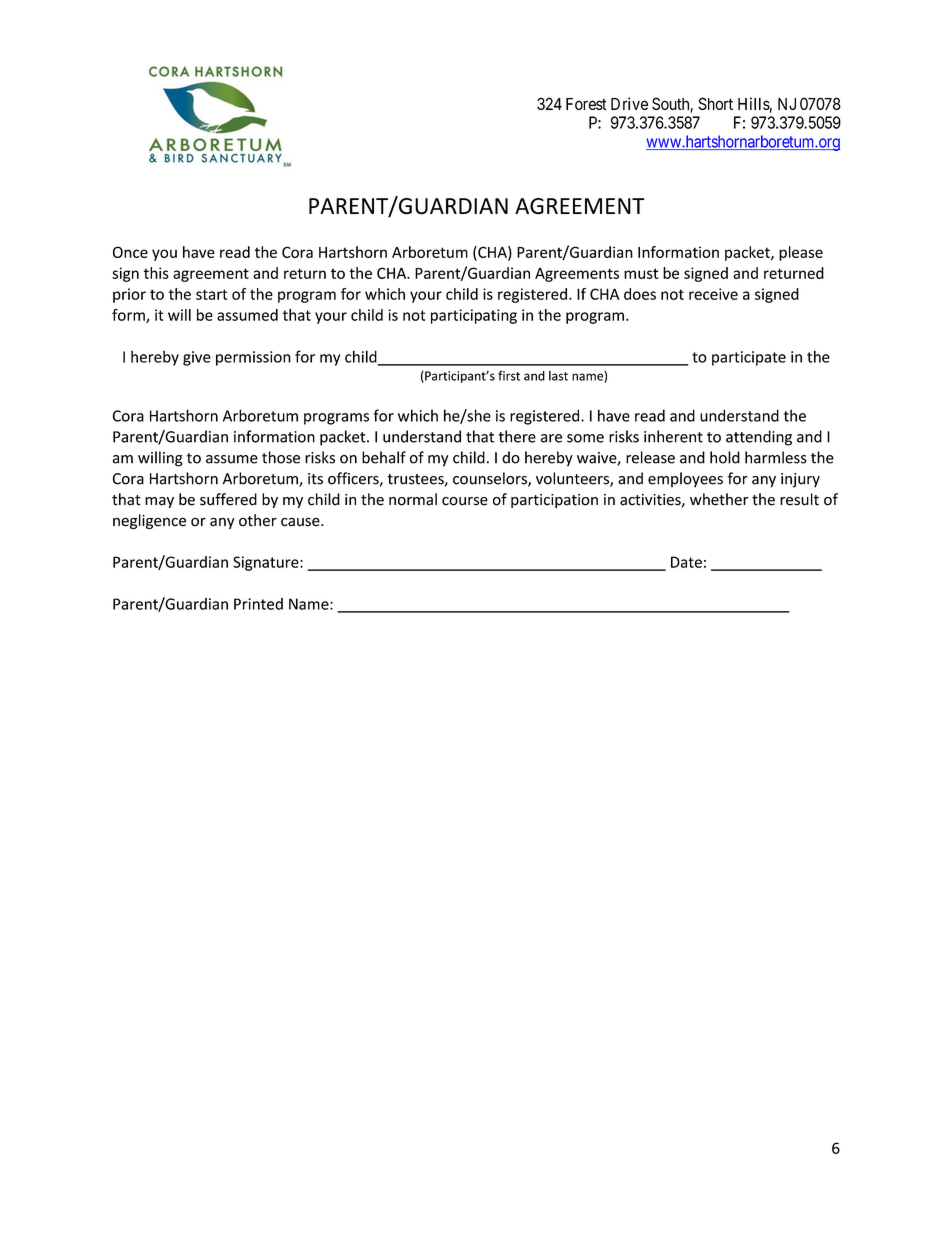  What do you see at coordinates (713, 294) in the page?
I see `receive` at bounding box center [713, 294].
